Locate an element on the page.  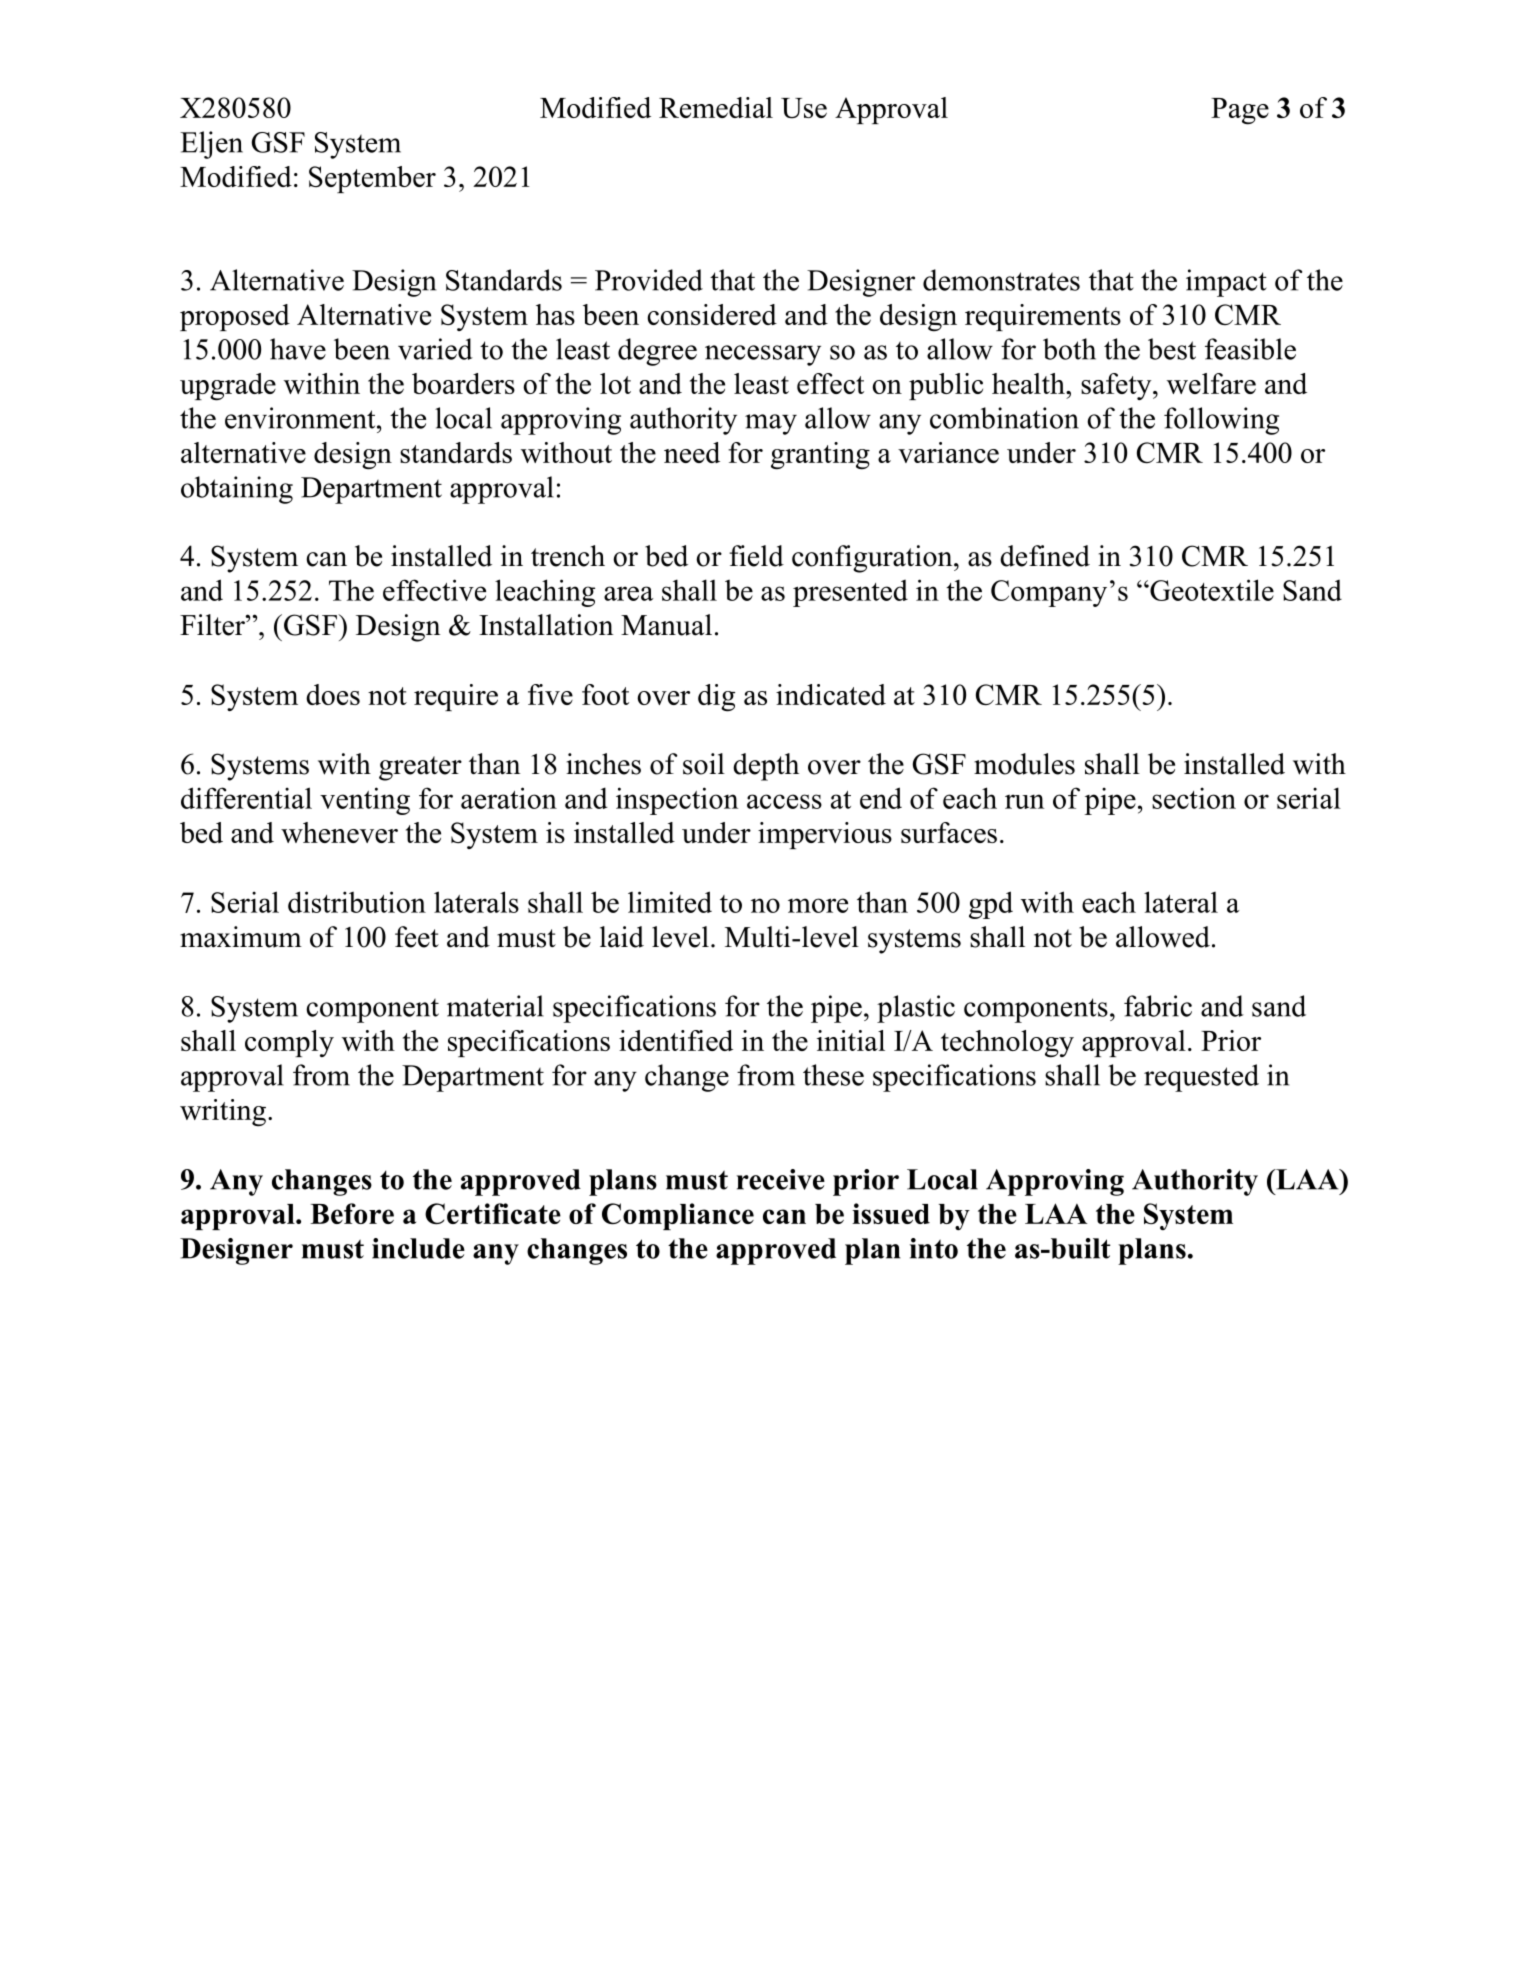
obtaining is located at coordinates (237, 490).
